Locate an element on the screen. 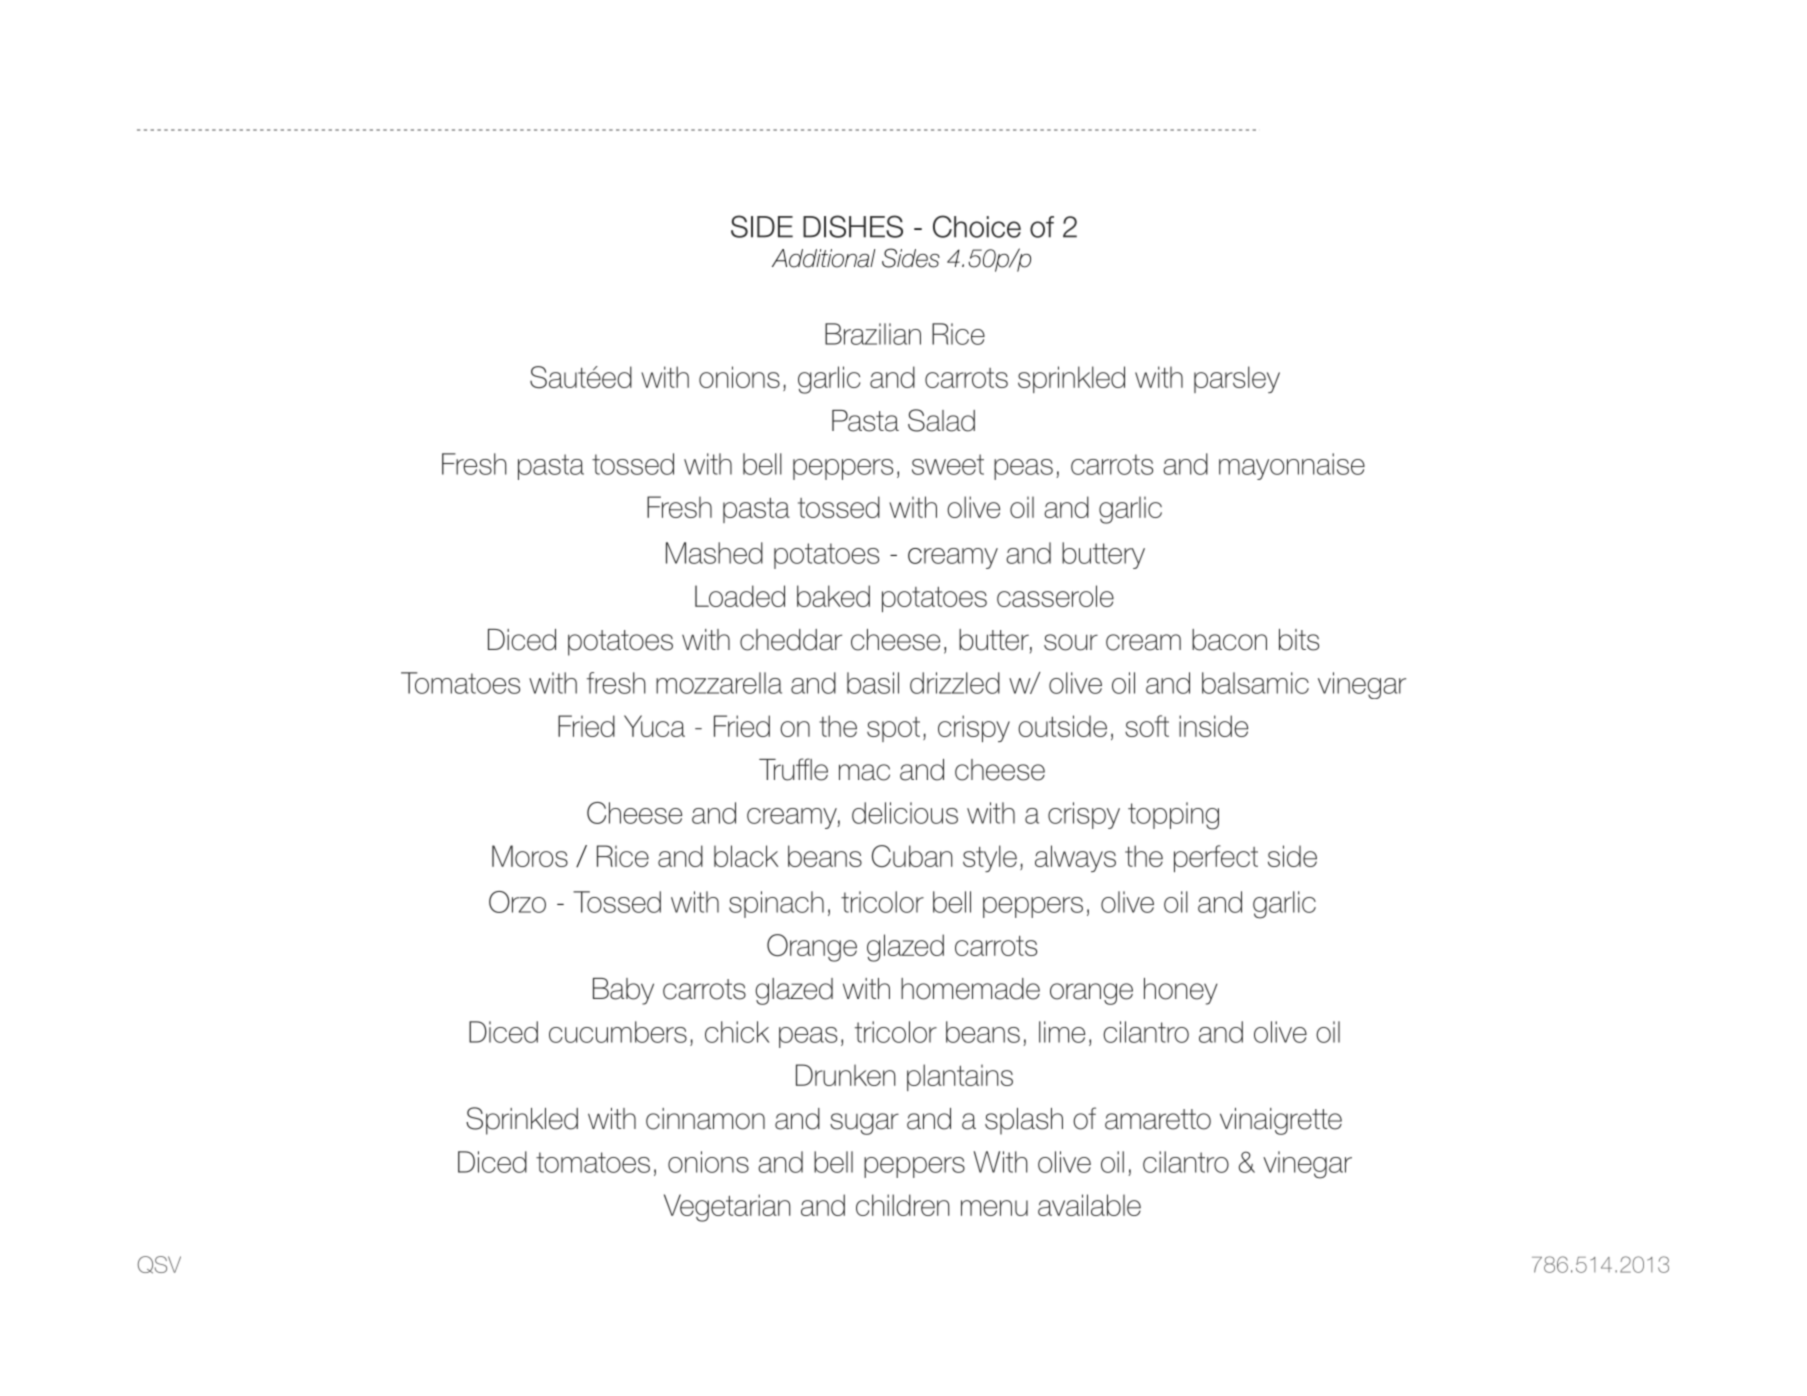 The image size is (1807, 1396). Baby is located at coordinates (623, 991).
